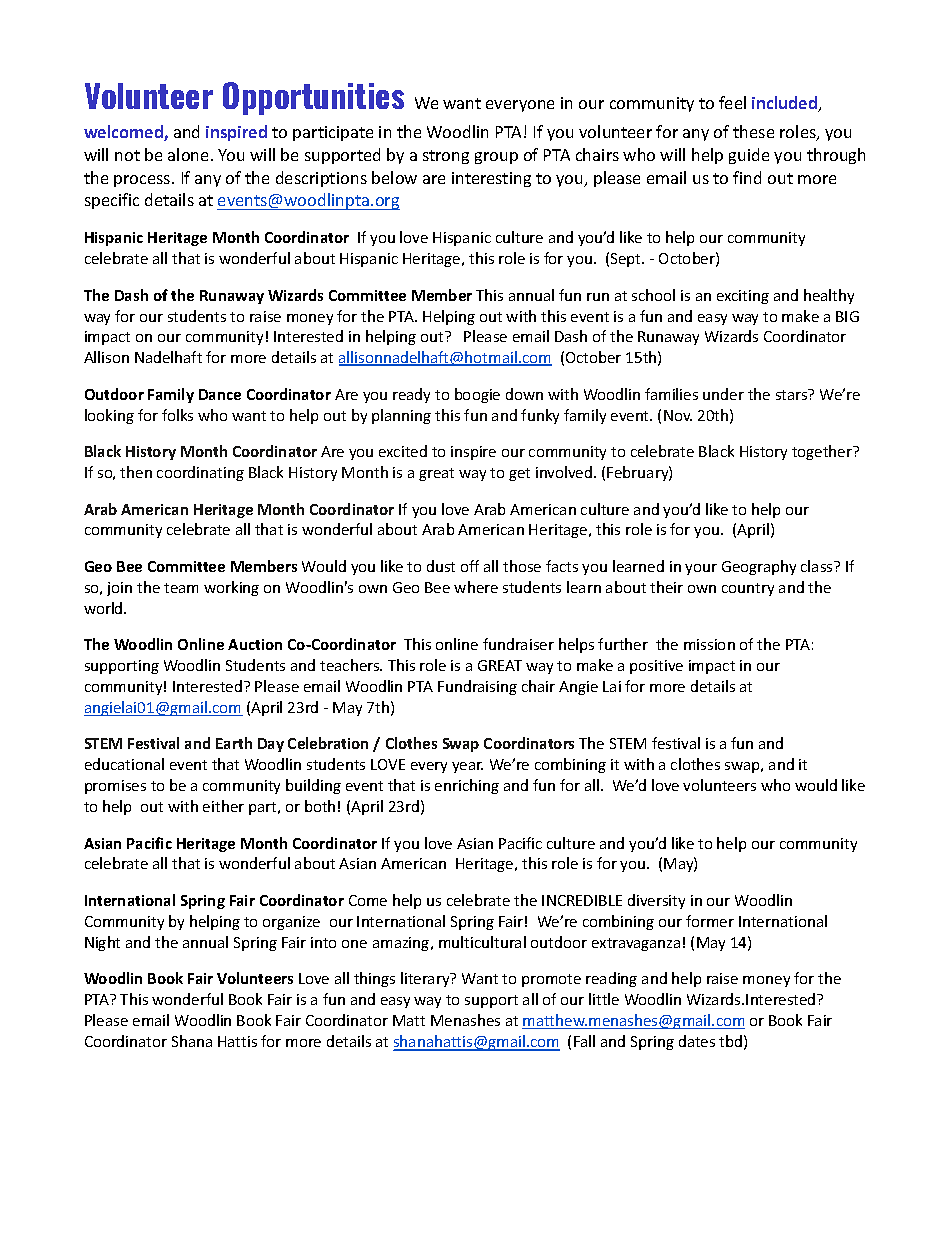 The height and width of the document is (1233, 952). What do you see at coordinates (102, 943) in the document?
I see `Night` at bounding box center [102, 943].
